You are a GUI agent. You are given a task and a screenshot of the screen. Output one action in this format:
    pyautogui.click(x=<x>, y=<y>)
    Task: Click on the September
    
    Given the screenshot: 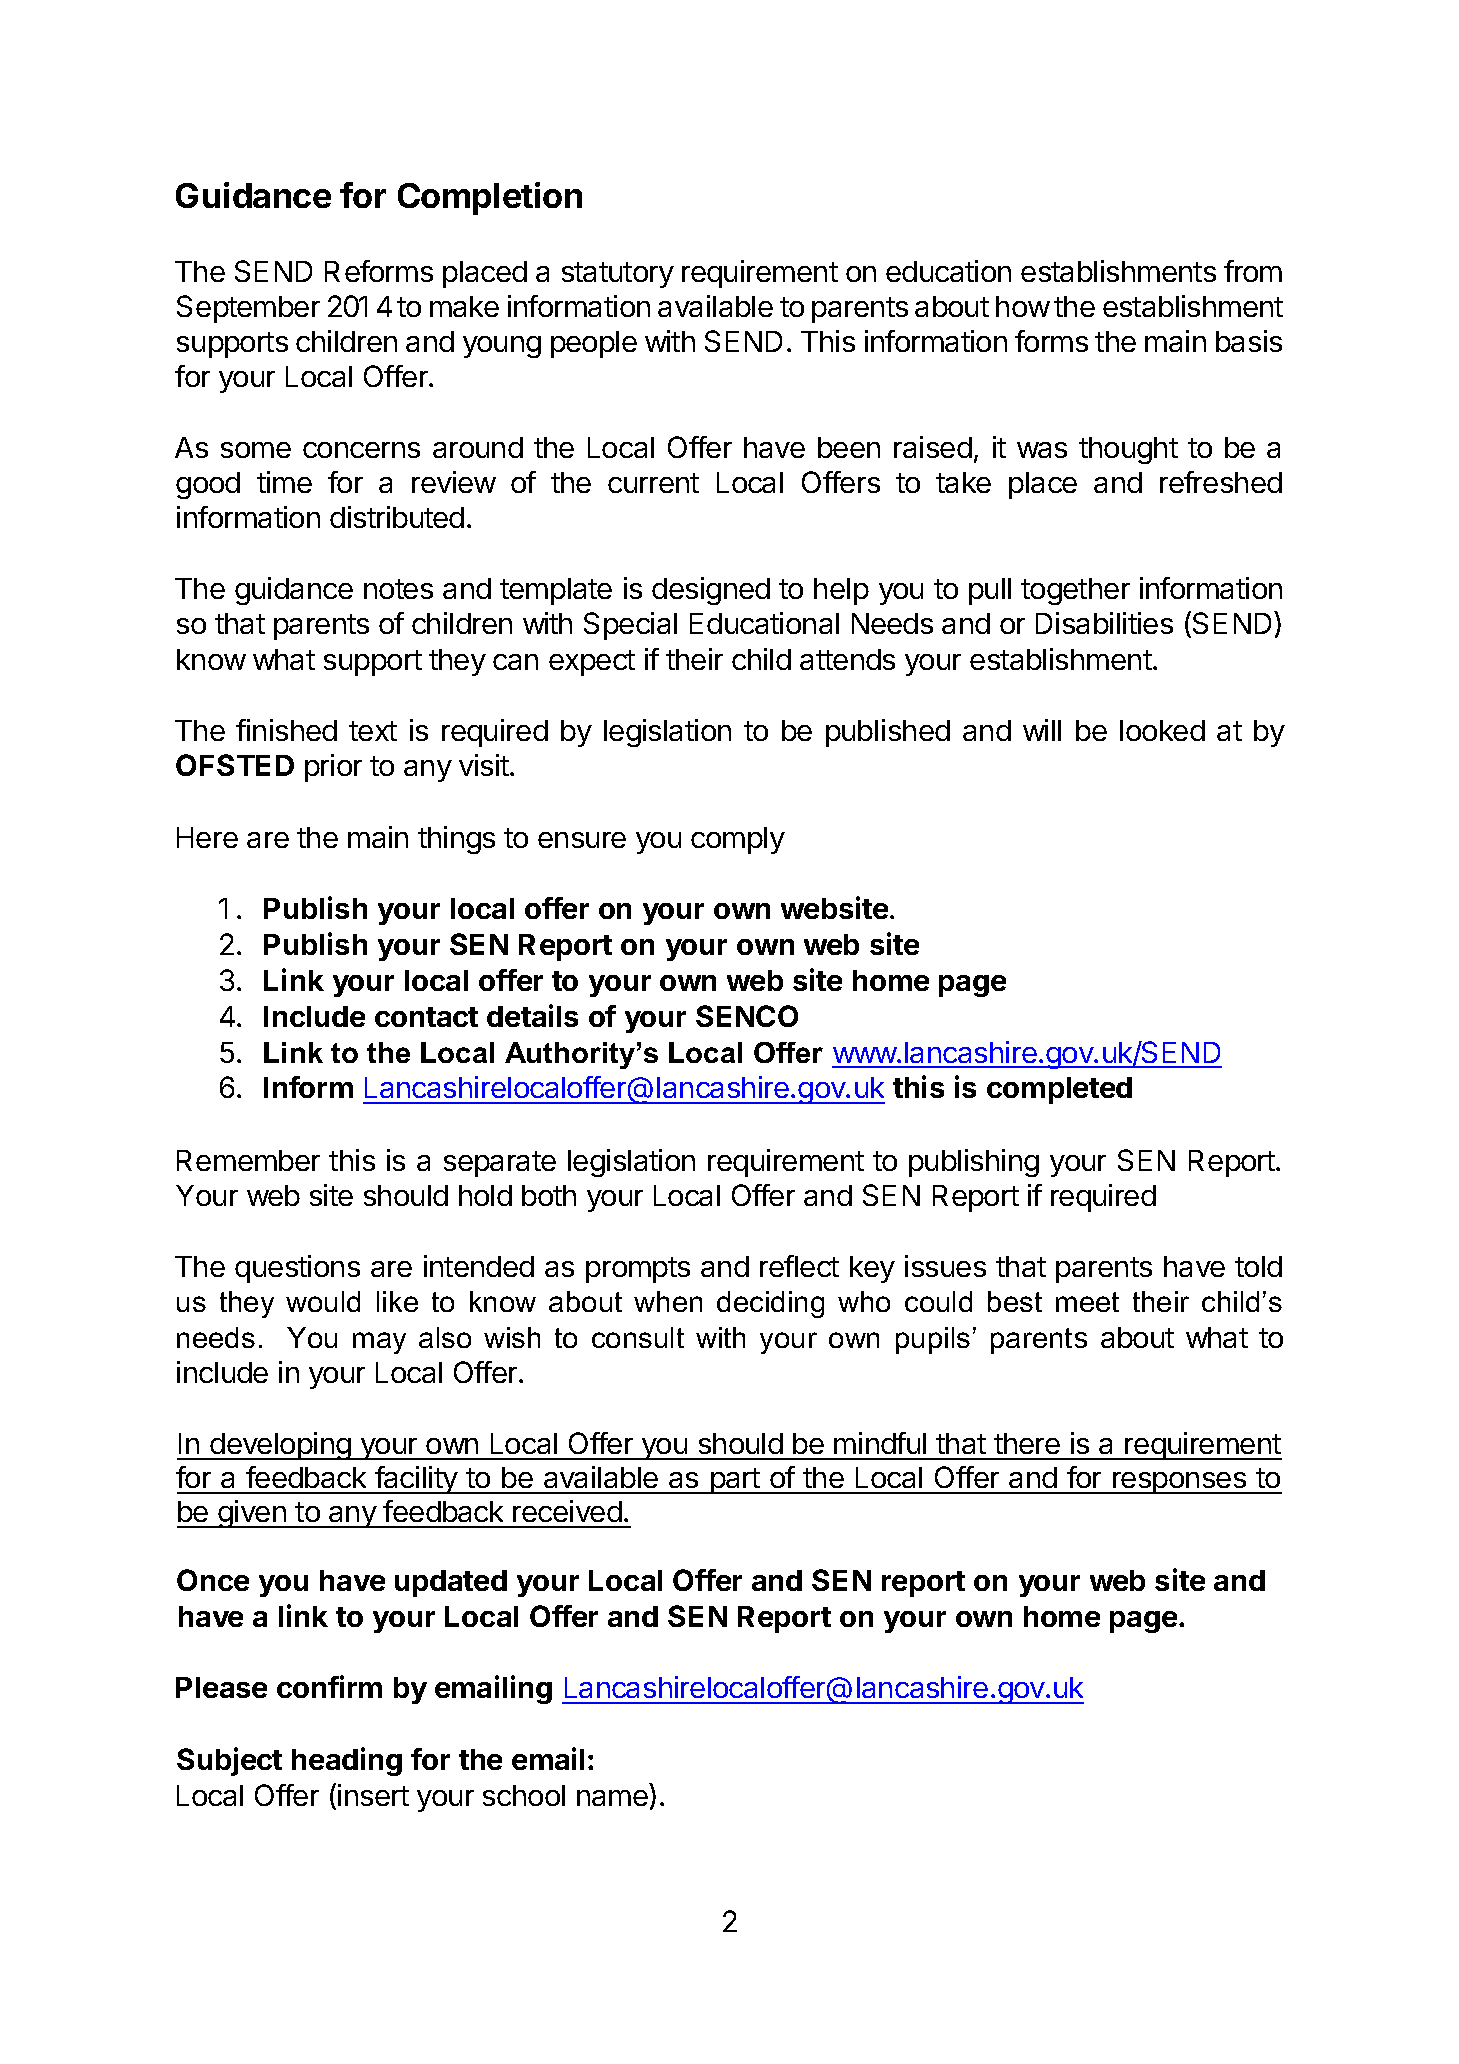 What is the action you would take?
    pyautogui.click(x=248, y=309)
